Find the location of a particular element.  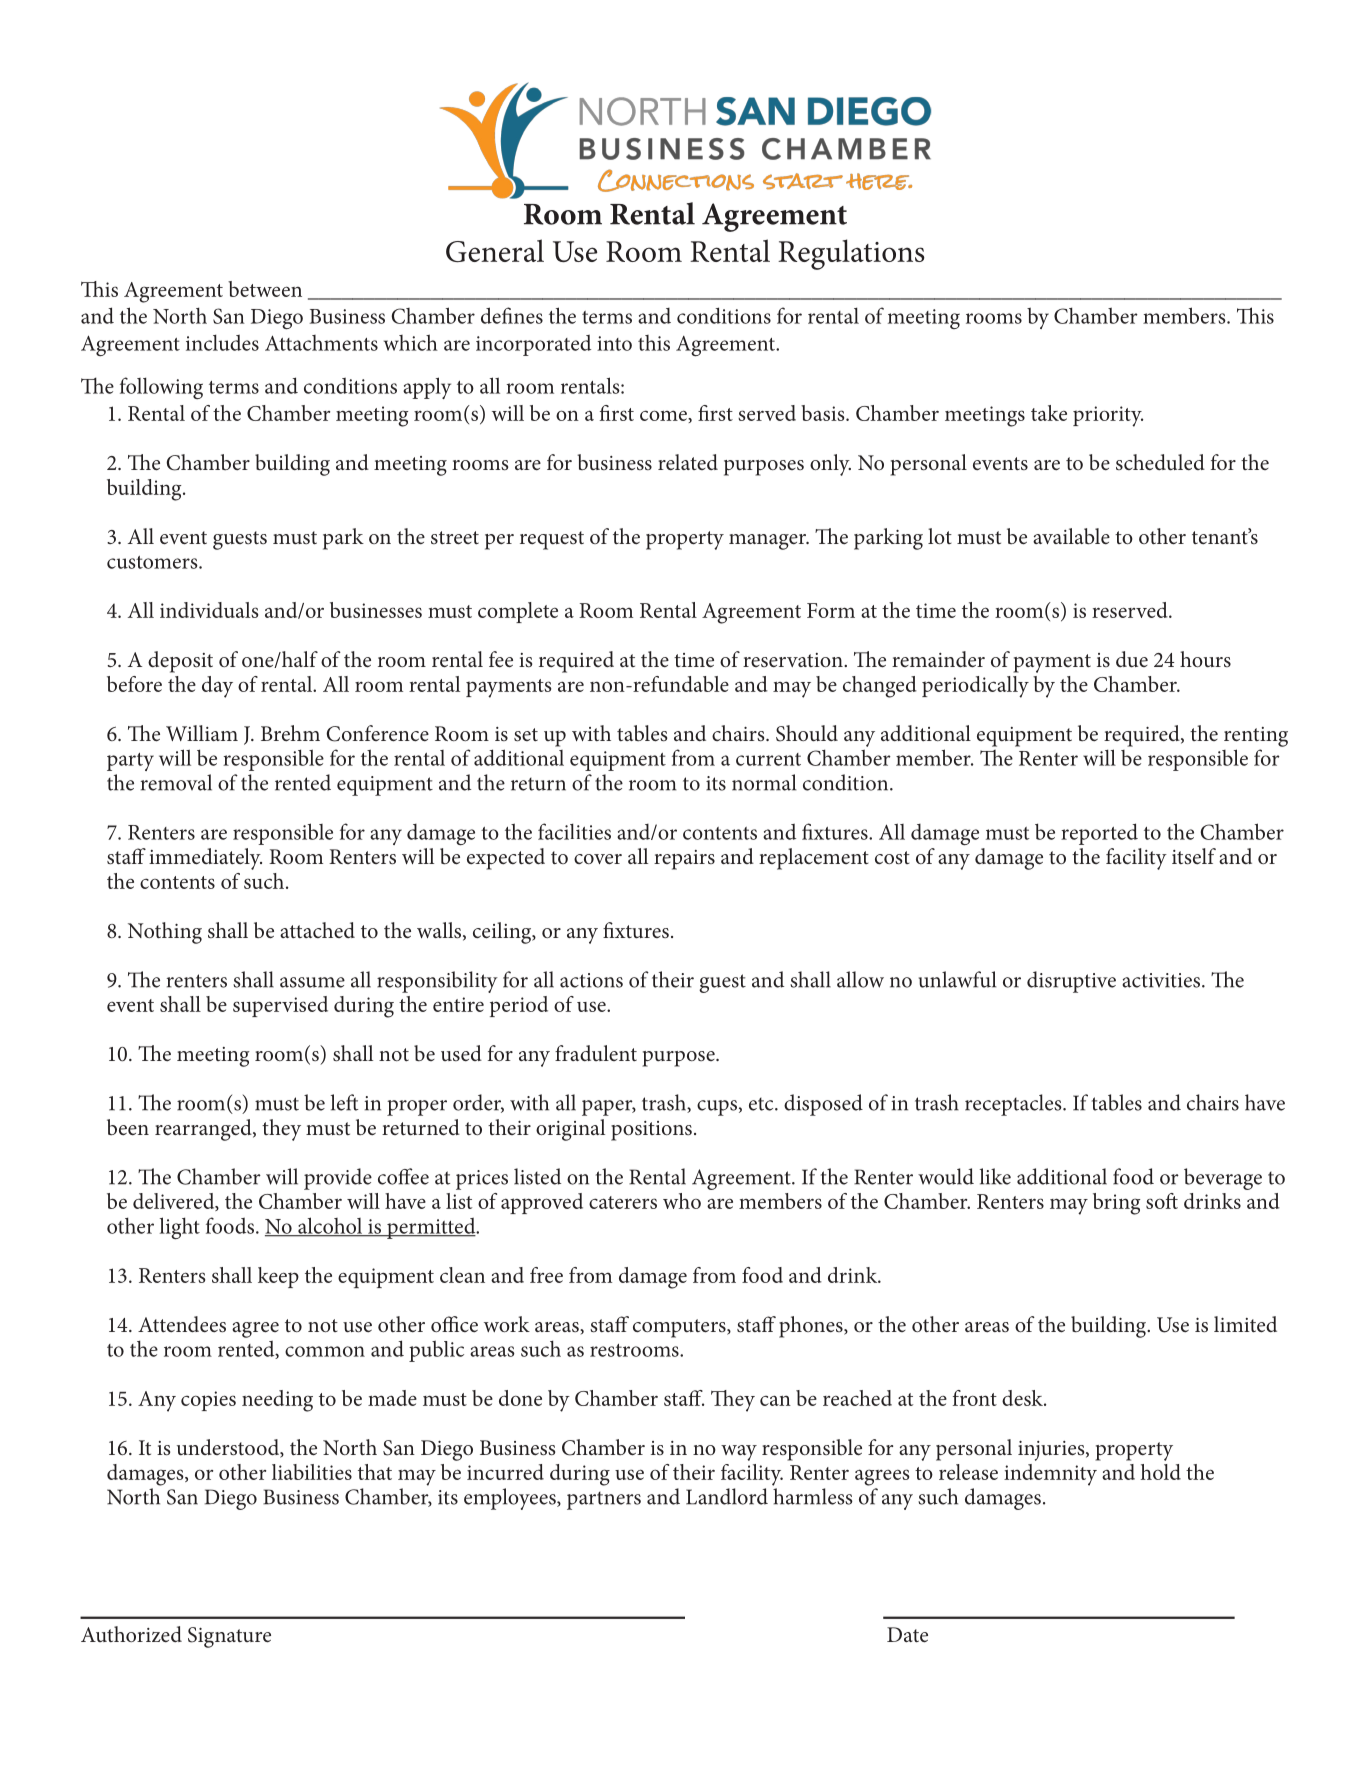

Authorized is located at coordinates (131, 1634).
